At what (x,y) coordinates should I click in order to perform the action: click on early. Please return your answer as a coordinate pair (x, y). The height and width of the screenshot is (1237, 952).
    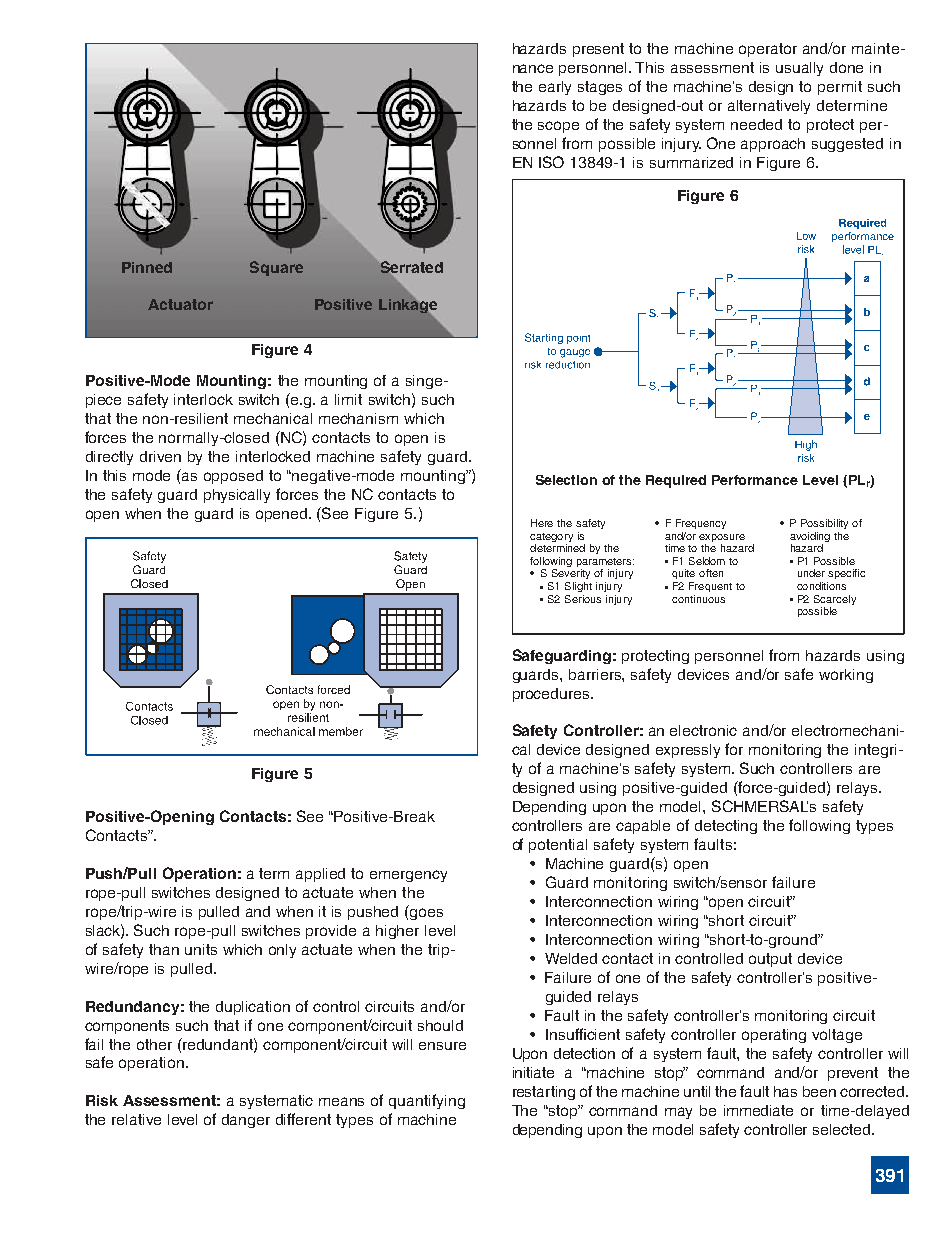
    Looking at the image, I should click on (555, 88).
